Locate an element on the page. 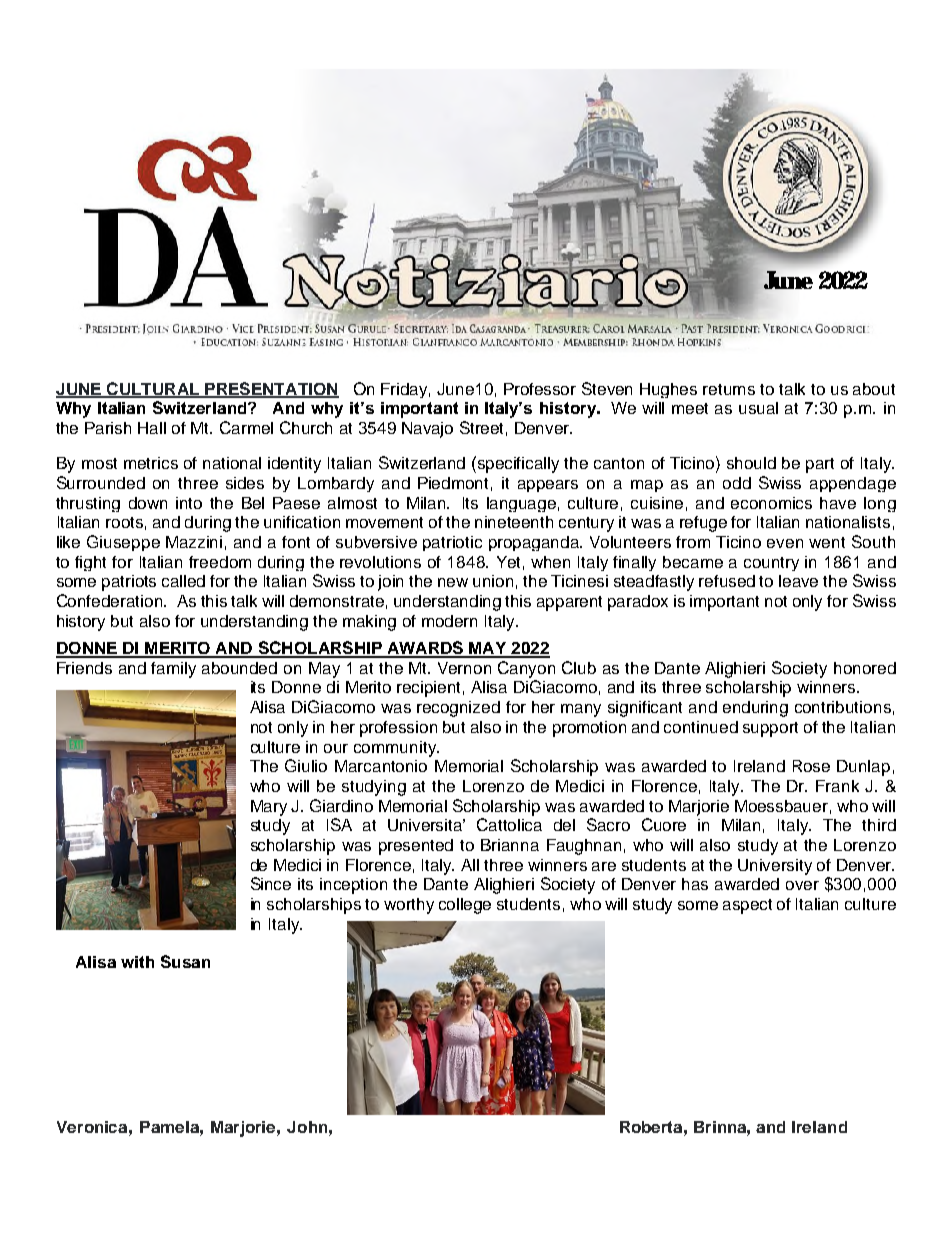 The image size is (952, 1233). college is located at coordinates (465, 906).
